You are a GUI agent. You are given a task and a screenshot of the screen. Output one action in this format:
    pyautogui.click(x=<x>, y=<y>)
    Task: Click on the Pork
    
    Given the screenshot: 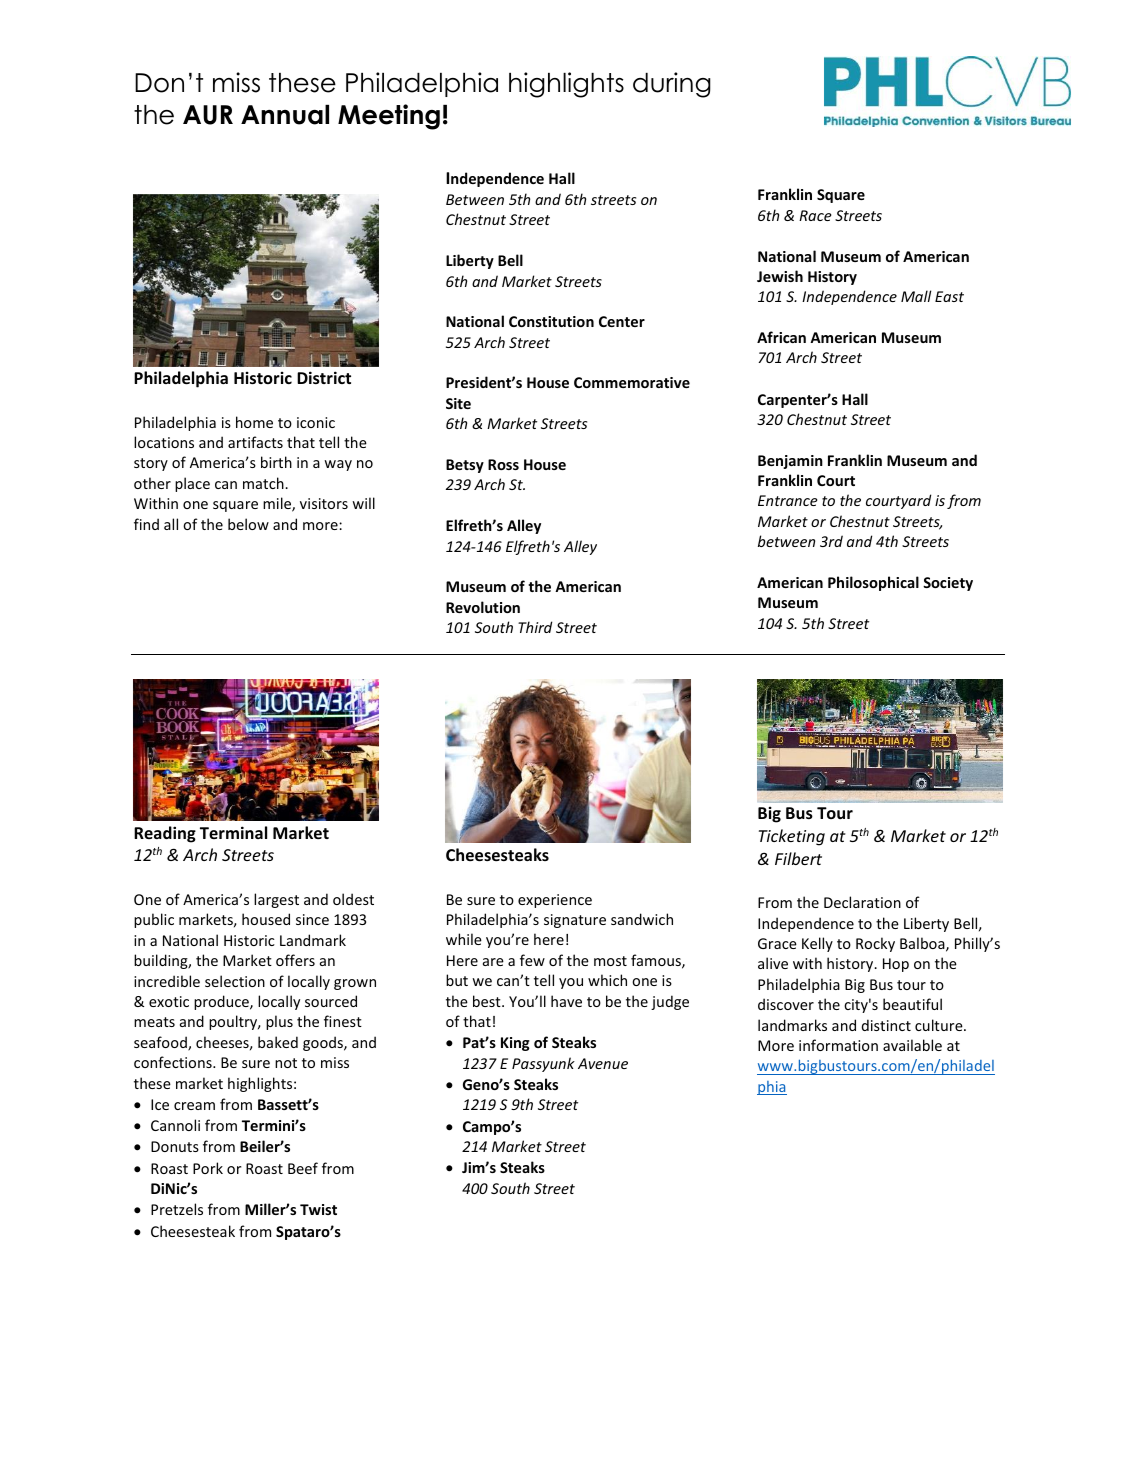 What is the action you would take?
    pyautogui.click(x=208, y=1168)
